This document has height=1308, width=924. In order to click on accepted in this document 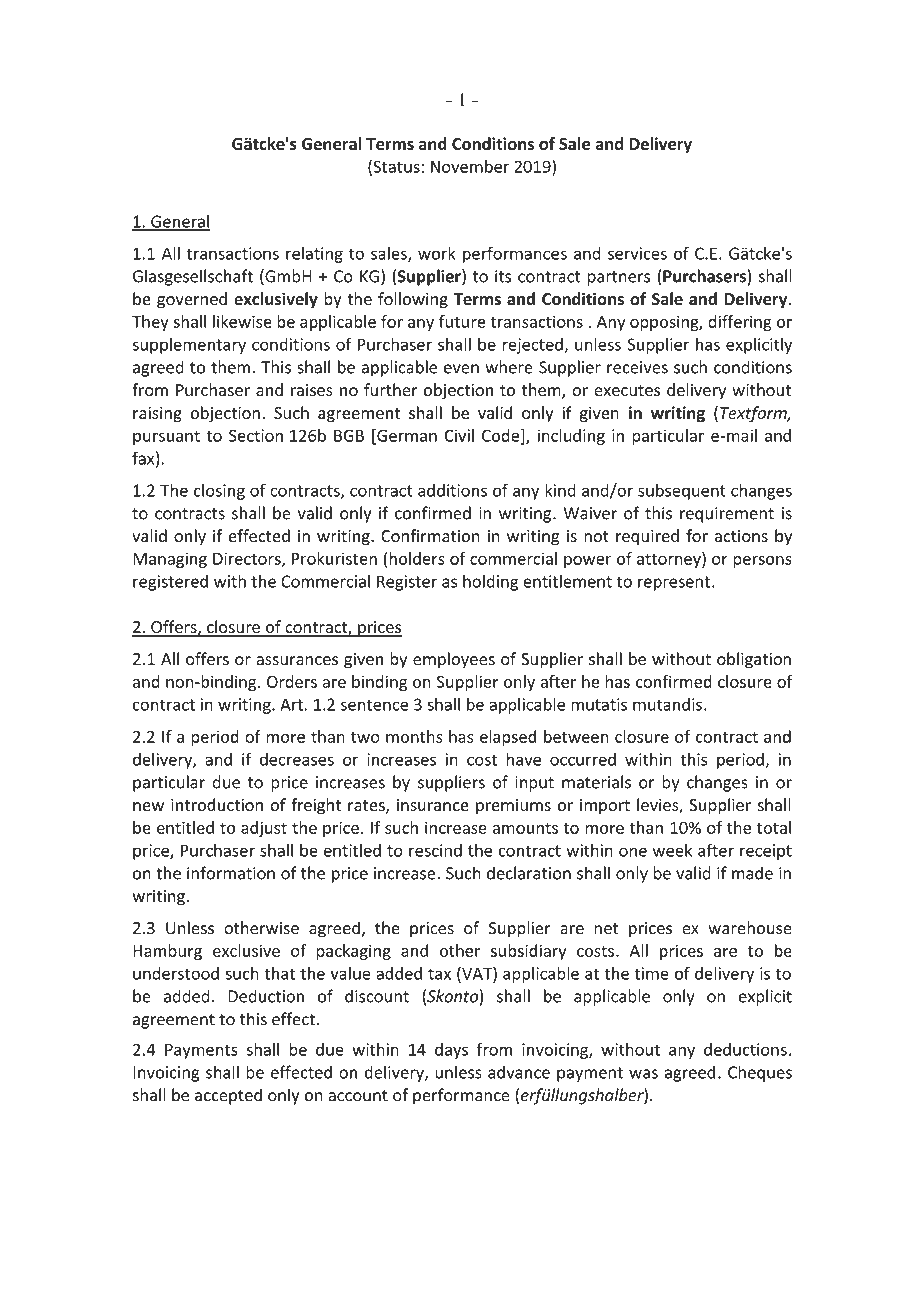, I will do `click(228, 1096)`.
